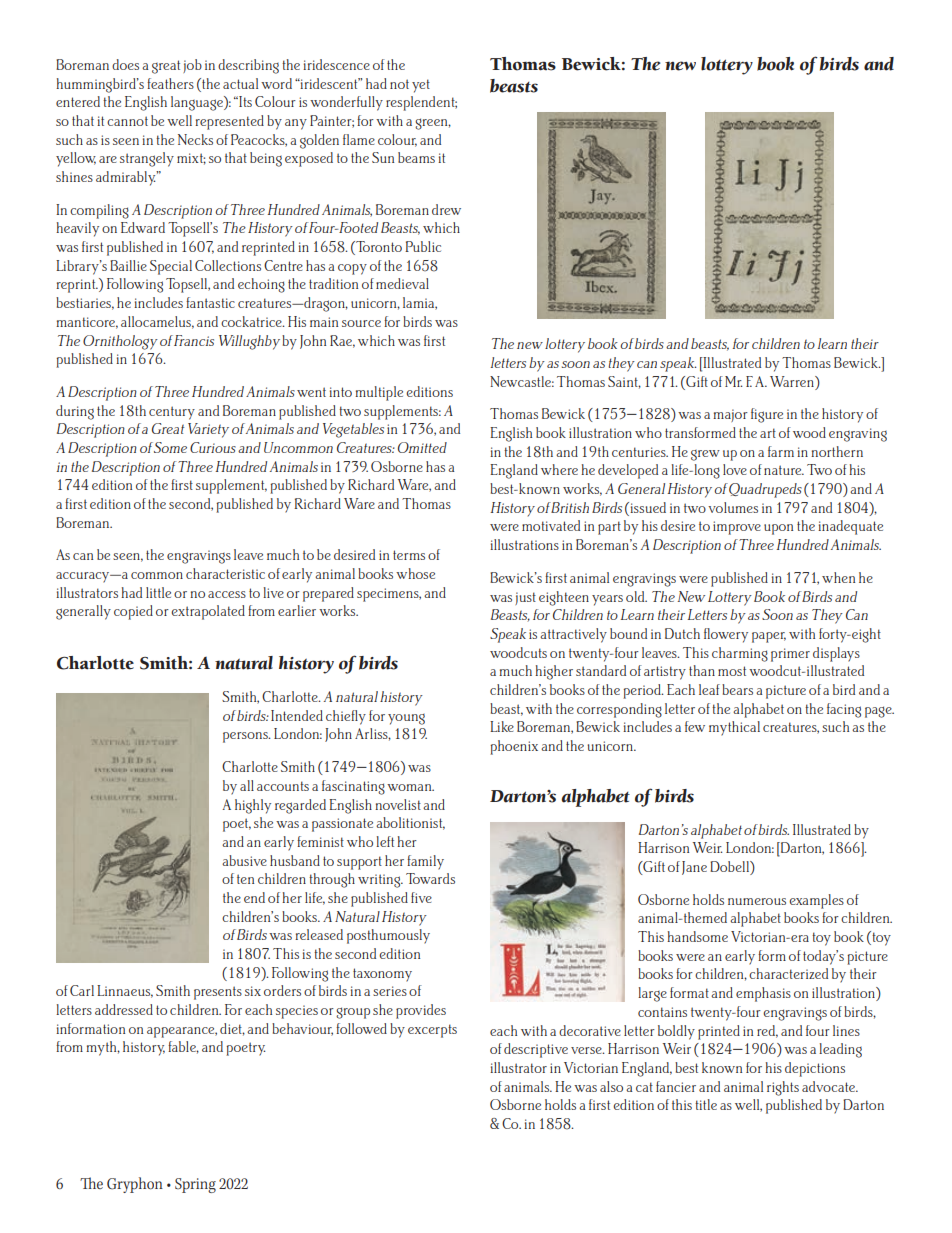 The width and height of the page is (952, 1233). Describe the element at coordinates (410, 823) in the page. I see `abolitionist` at that location.
